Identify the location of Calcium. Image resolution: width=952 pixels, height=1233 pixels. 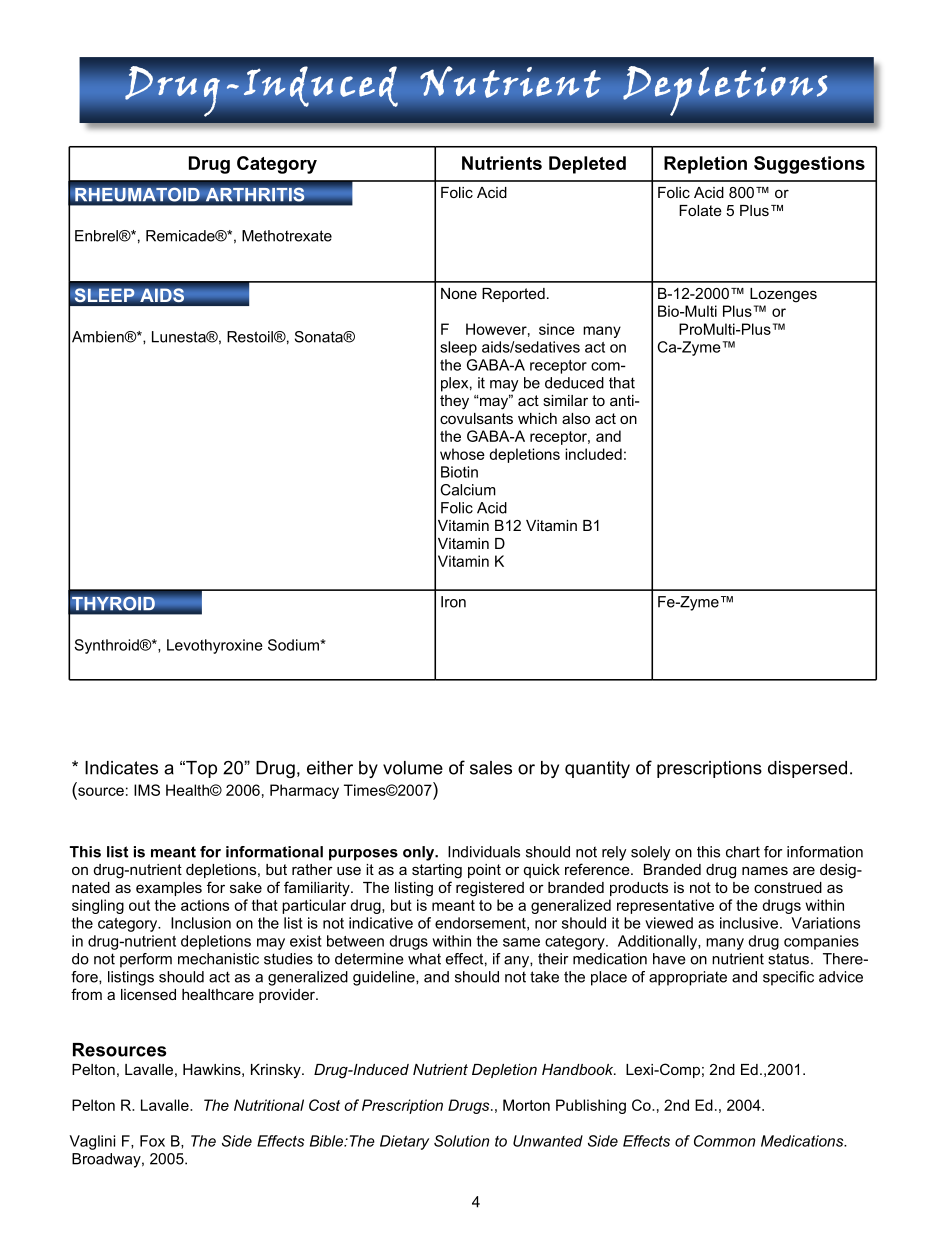
(468, 490).
